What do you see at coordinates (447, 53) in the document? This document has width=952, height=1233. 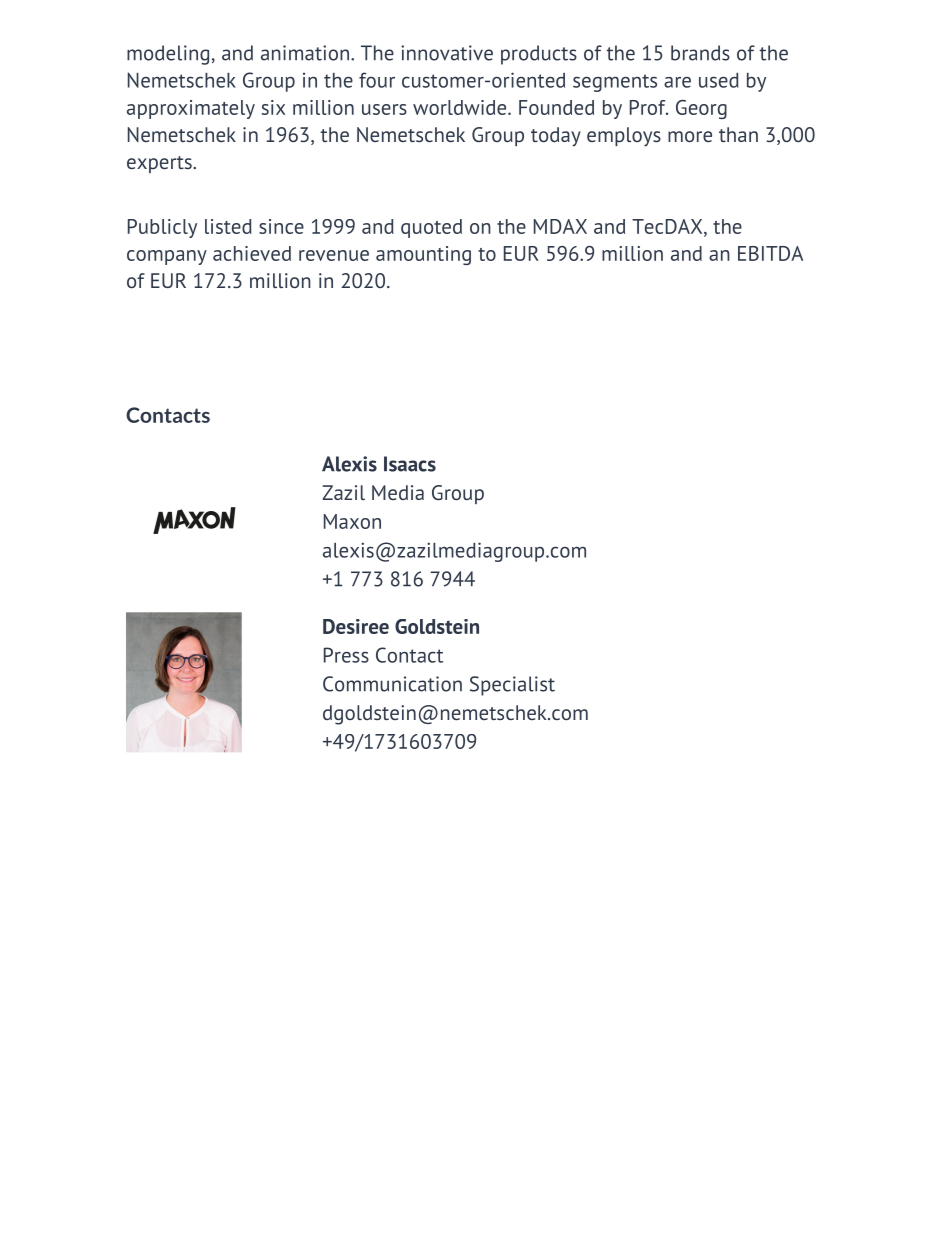 I see `innovative` at bounding box center [447, 53].
